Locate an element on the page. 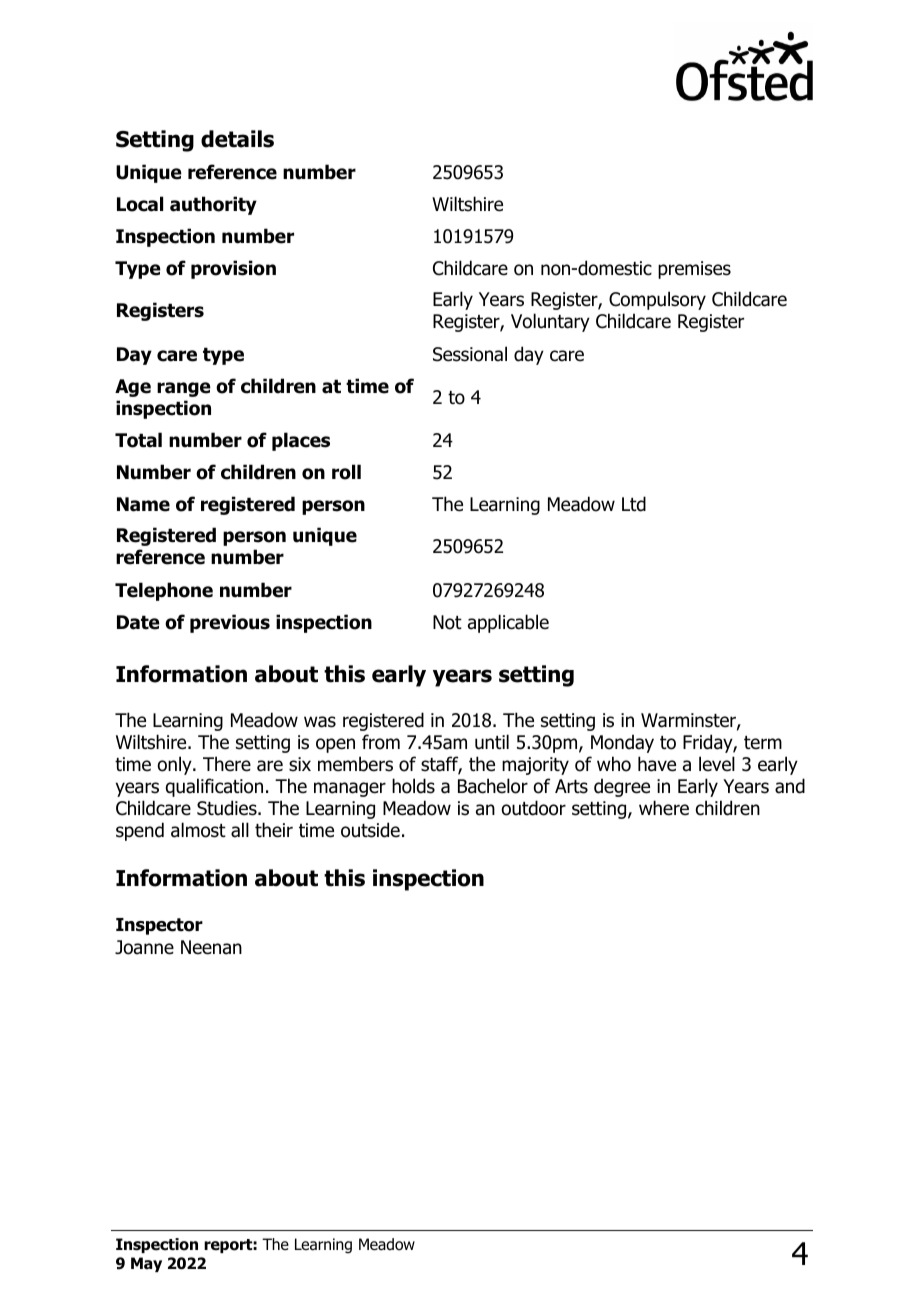  Voluntary is located at coordinates (550, 322).
